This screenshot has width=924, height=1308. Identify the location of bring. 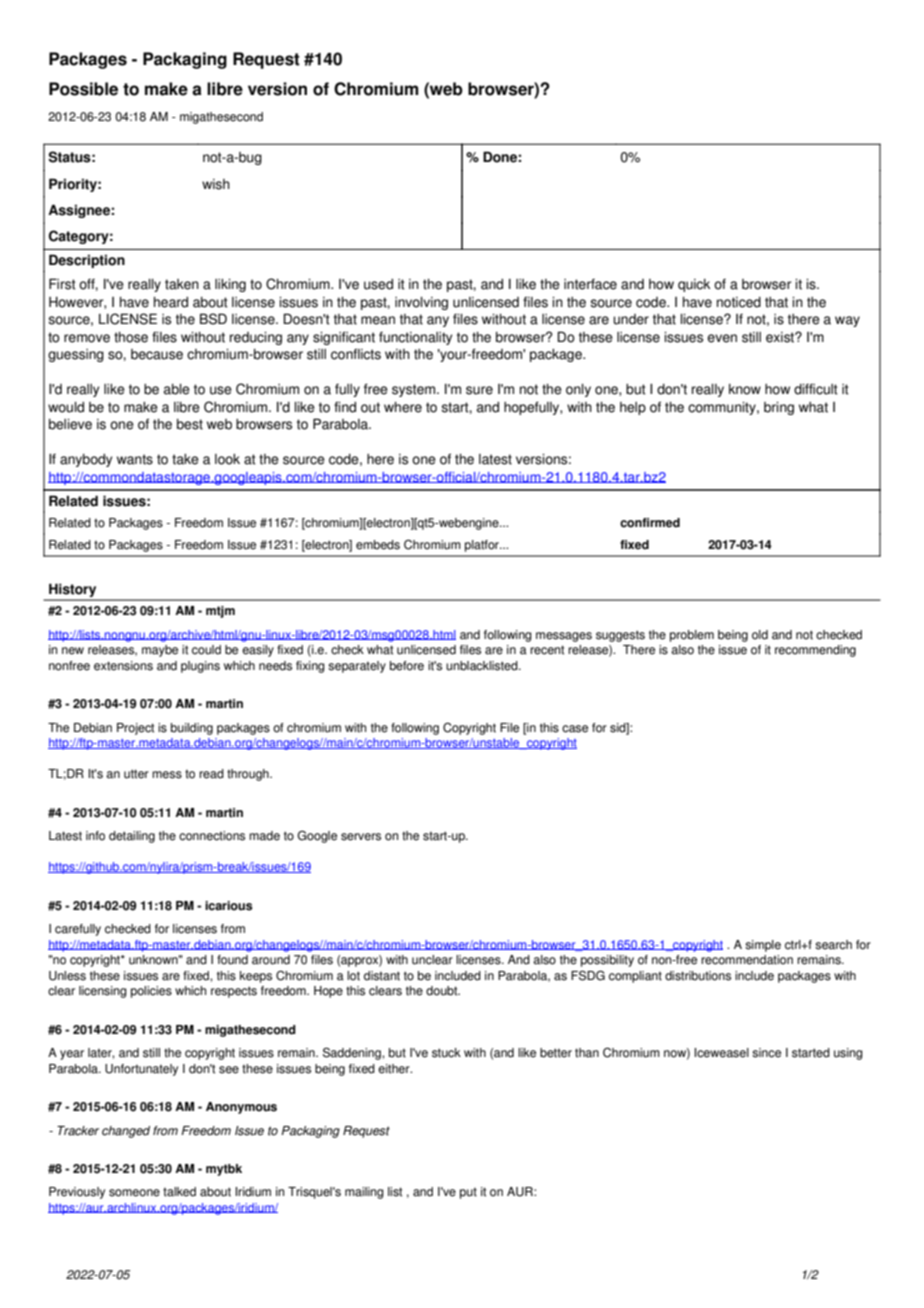
(779, 408).
